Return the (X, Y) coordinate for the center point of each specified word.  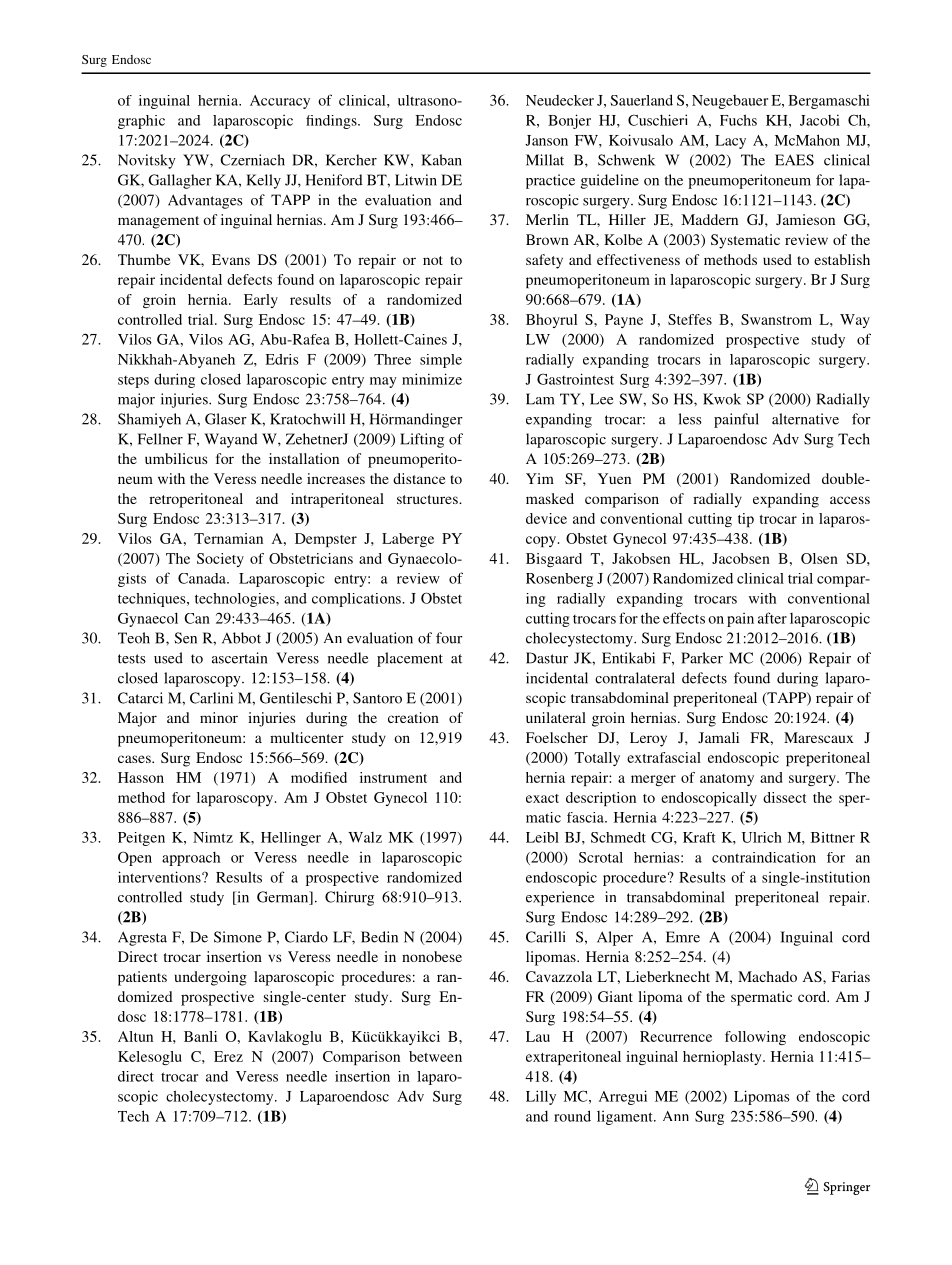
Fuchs (738, 120)
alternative (805, 419)
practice (550, 181)
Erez (228, 1056)
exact (542, 798)
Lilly (541, 1097)
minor (219, 717)
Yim (540, 478)
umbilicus (176, 458)
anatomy (727, 780)
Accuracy (280, 102)
